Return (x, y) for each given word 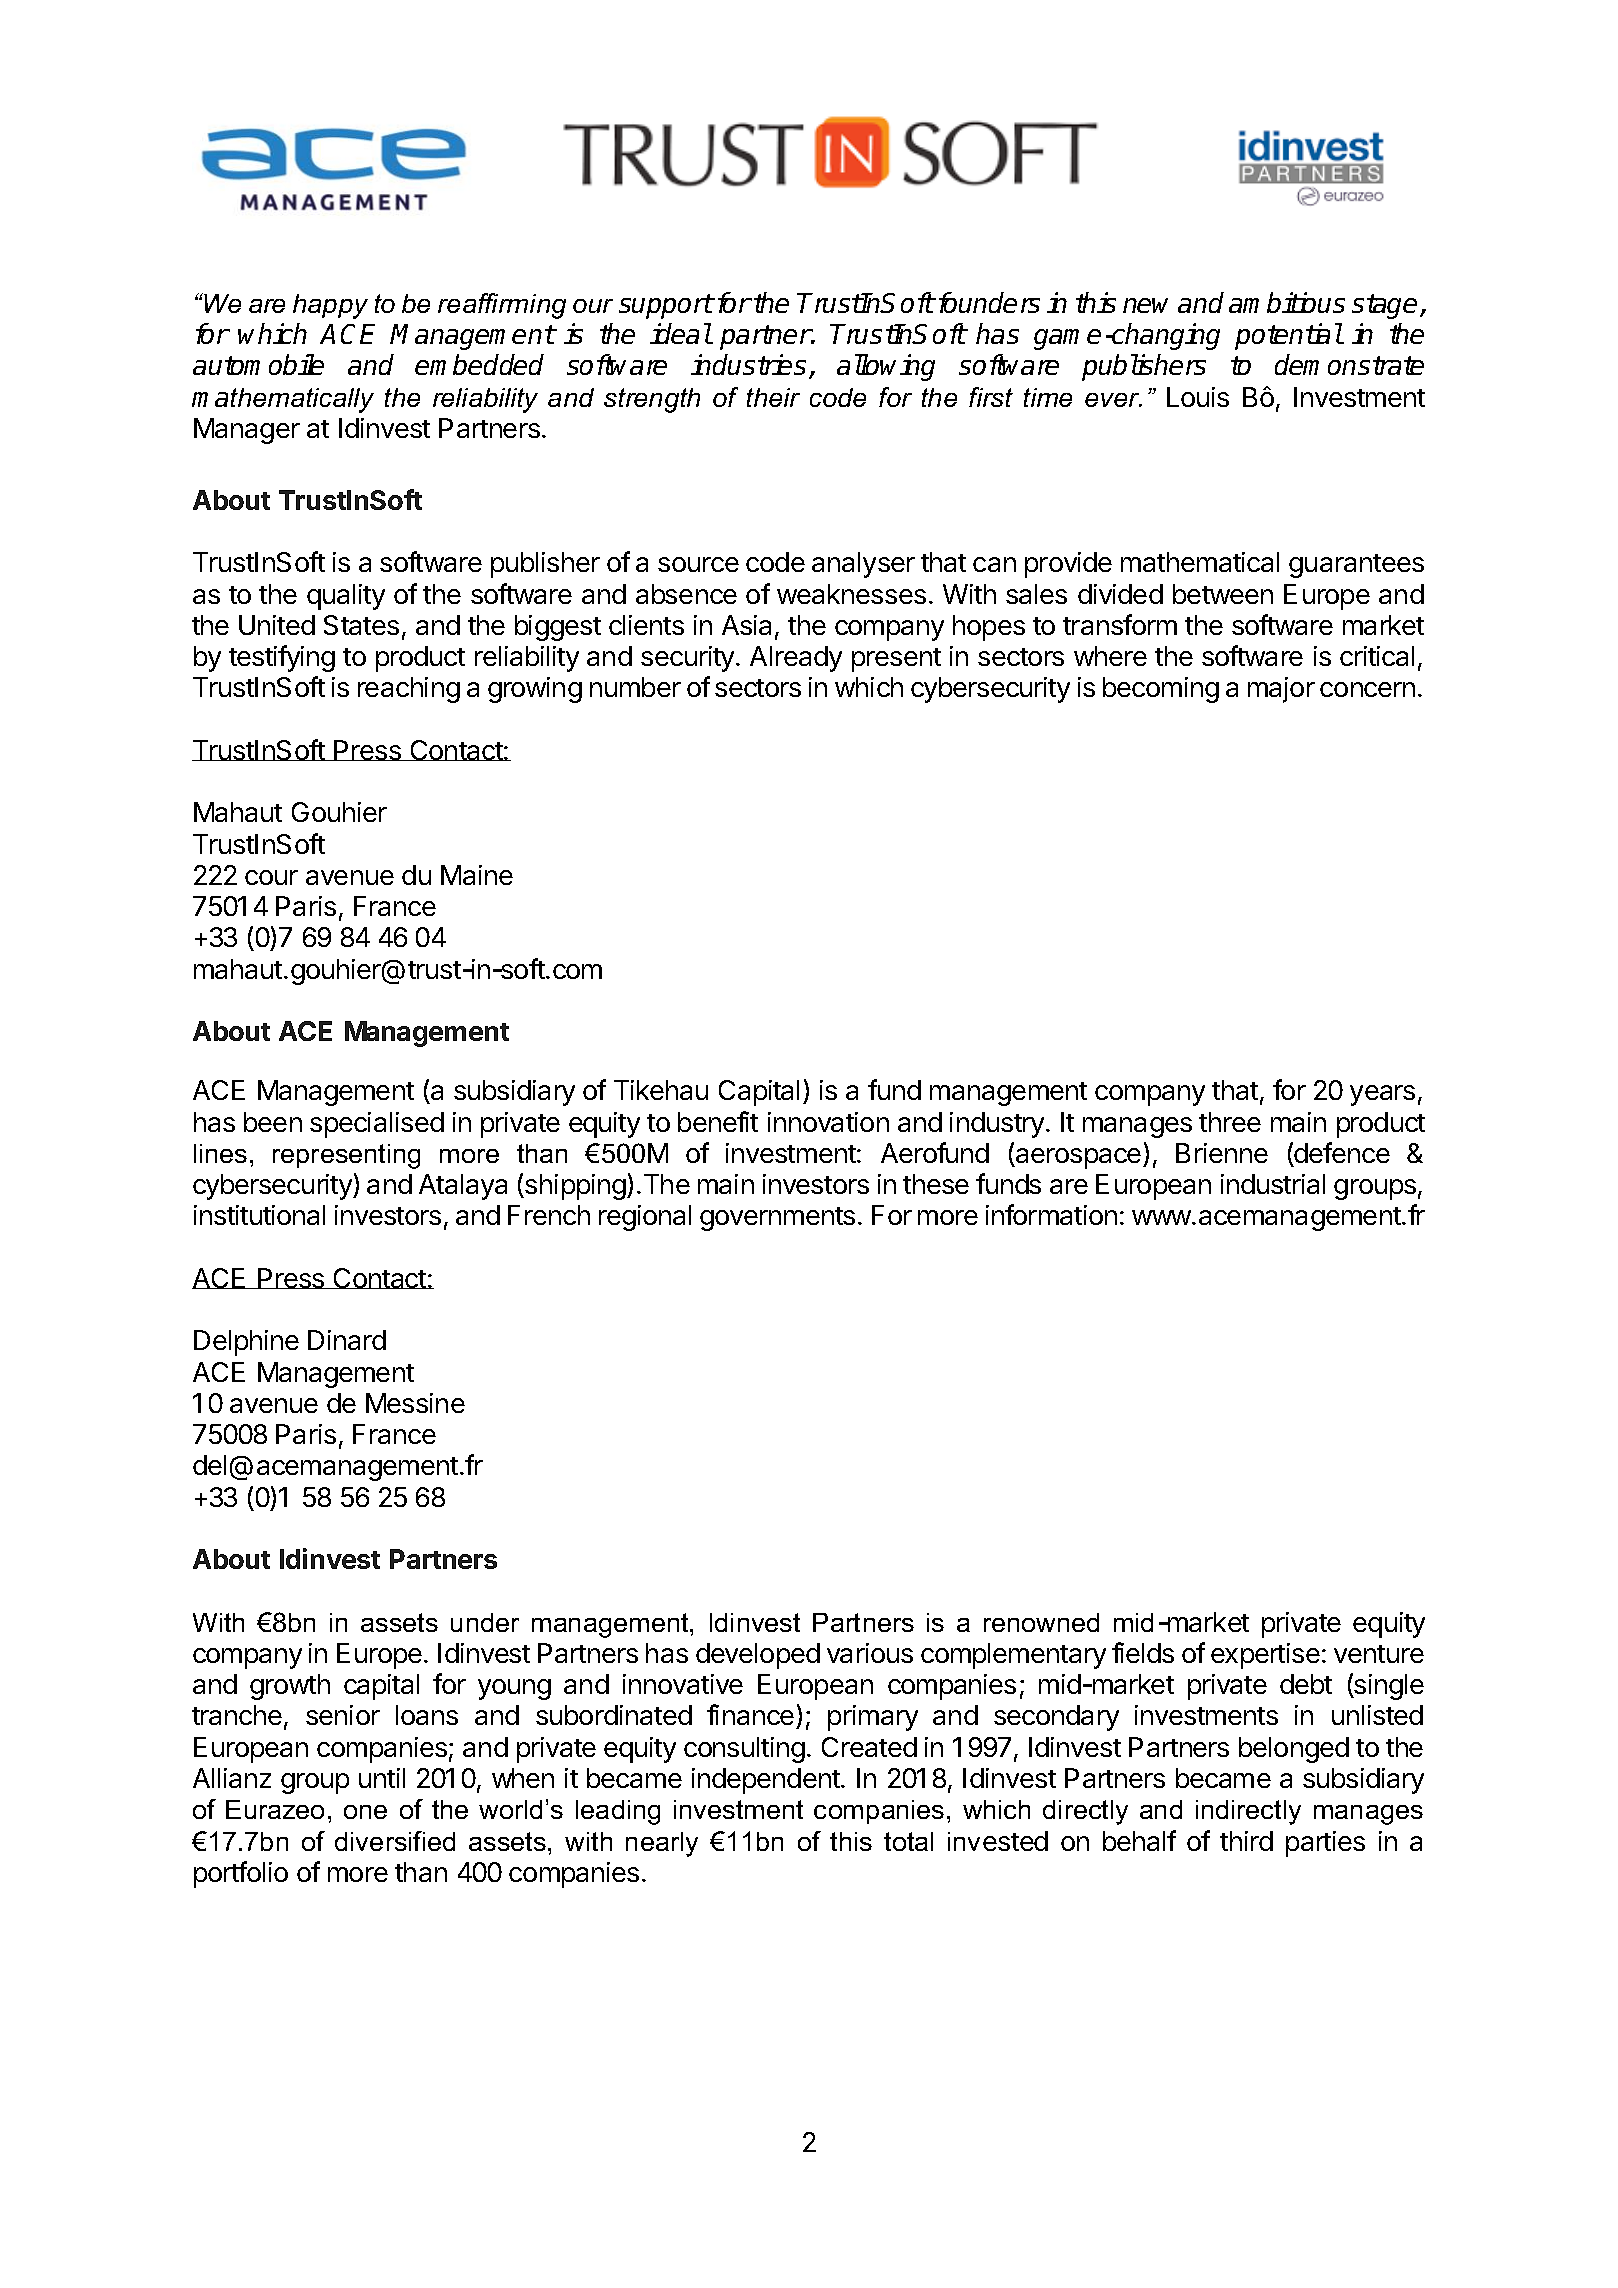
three (1230, 1122)
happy (330, 306)
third (1246, 1841)
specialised (377, 1125)
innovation (828, 1122)
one (365, 1812)
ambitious (1287, 302)
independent (767, 1781)
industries (750, 366)
